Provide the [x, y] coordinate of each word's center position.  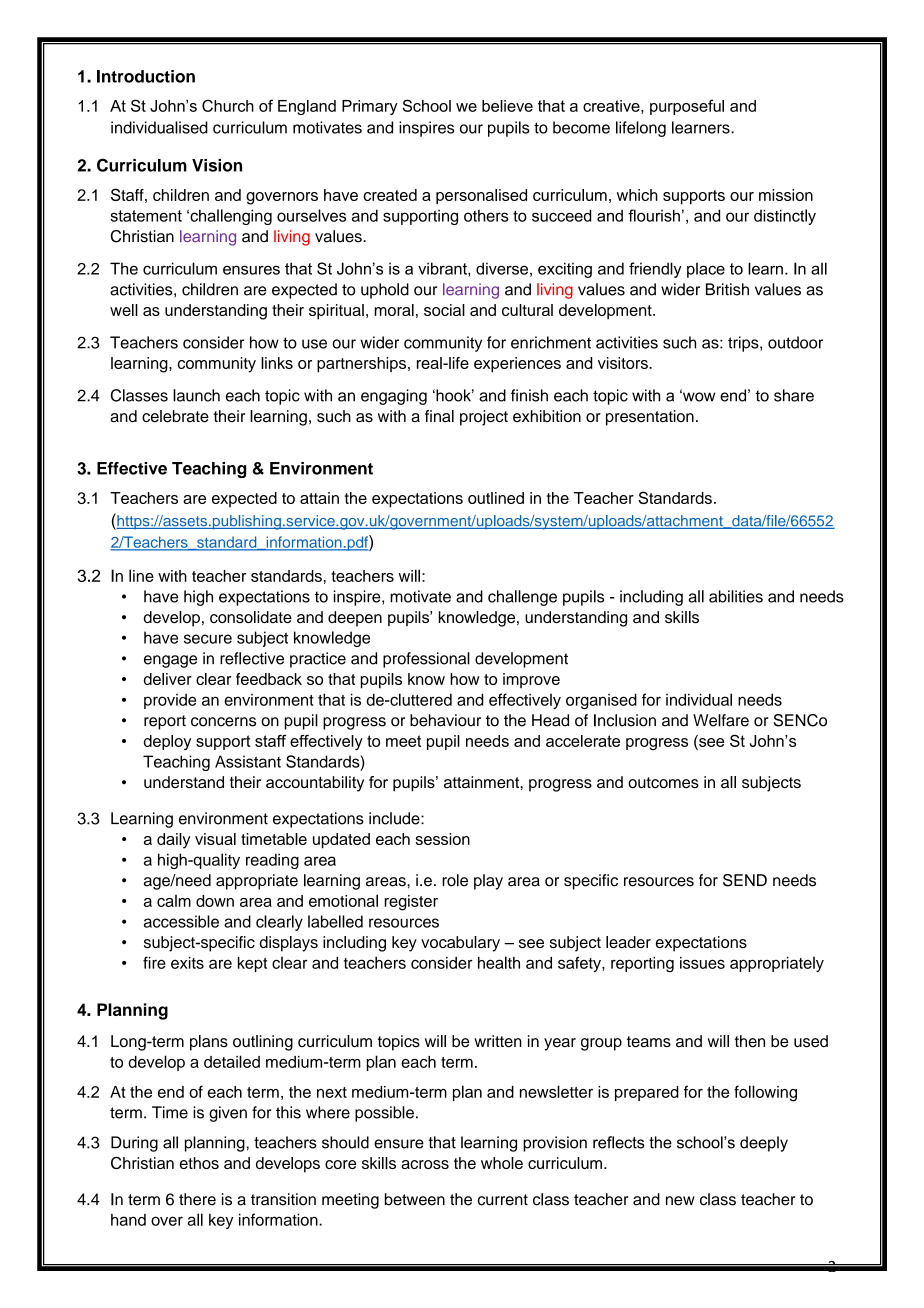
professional [426, 660]
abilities [736, 596]
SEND [745, 880]
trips [744, 344]
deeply [764, 1144]
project [484, 418]
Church [228, 105]
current [503, 1200]
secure [208, 639]
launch [196, 395]
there [197, 1199]
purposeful [687, 107]
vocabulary [460, 944]
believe [507, 106]
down [215, 901]
